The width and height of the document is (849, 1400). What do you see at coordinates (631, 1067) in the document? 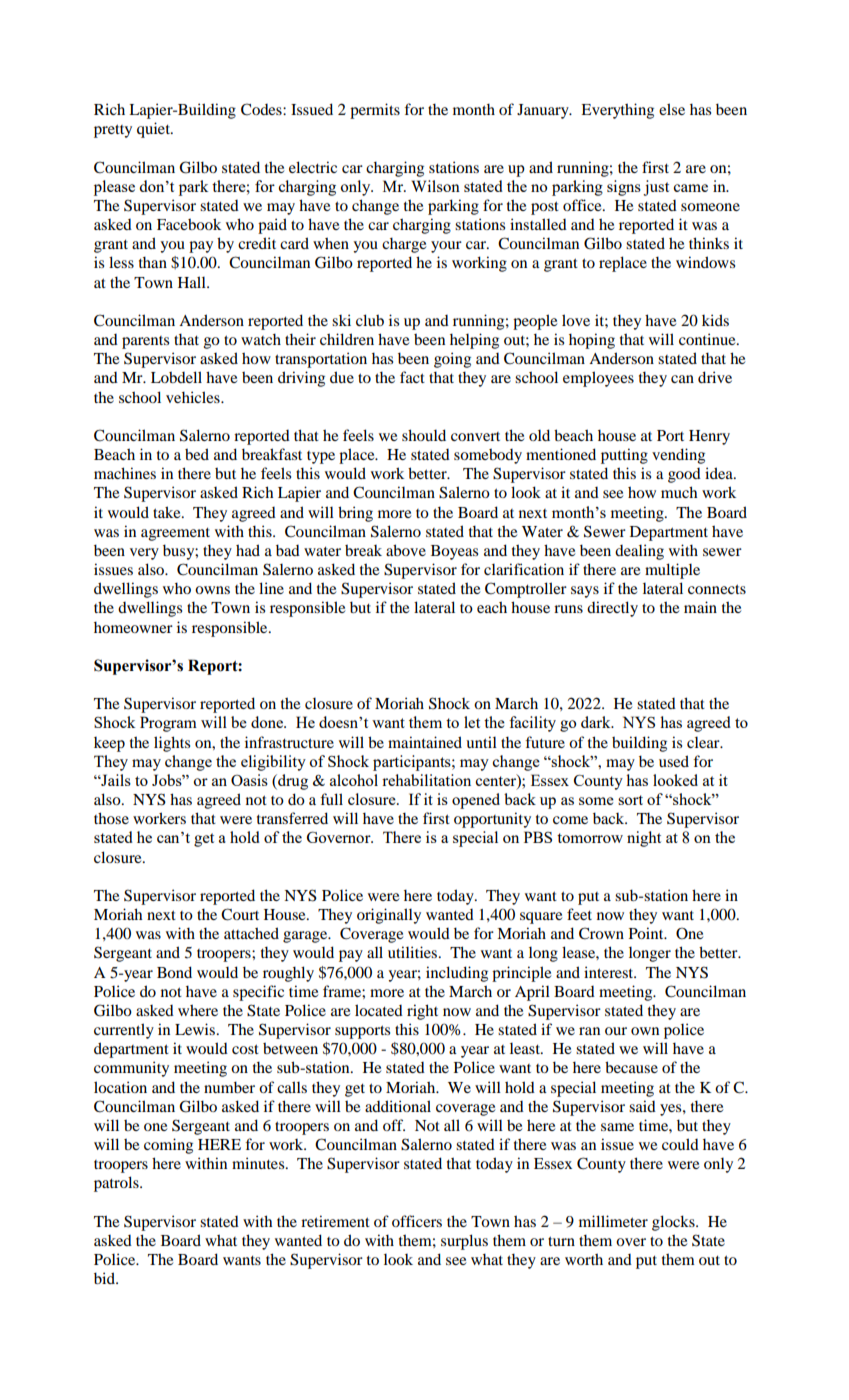
I see `because` at bounding box center [631, 1067].
